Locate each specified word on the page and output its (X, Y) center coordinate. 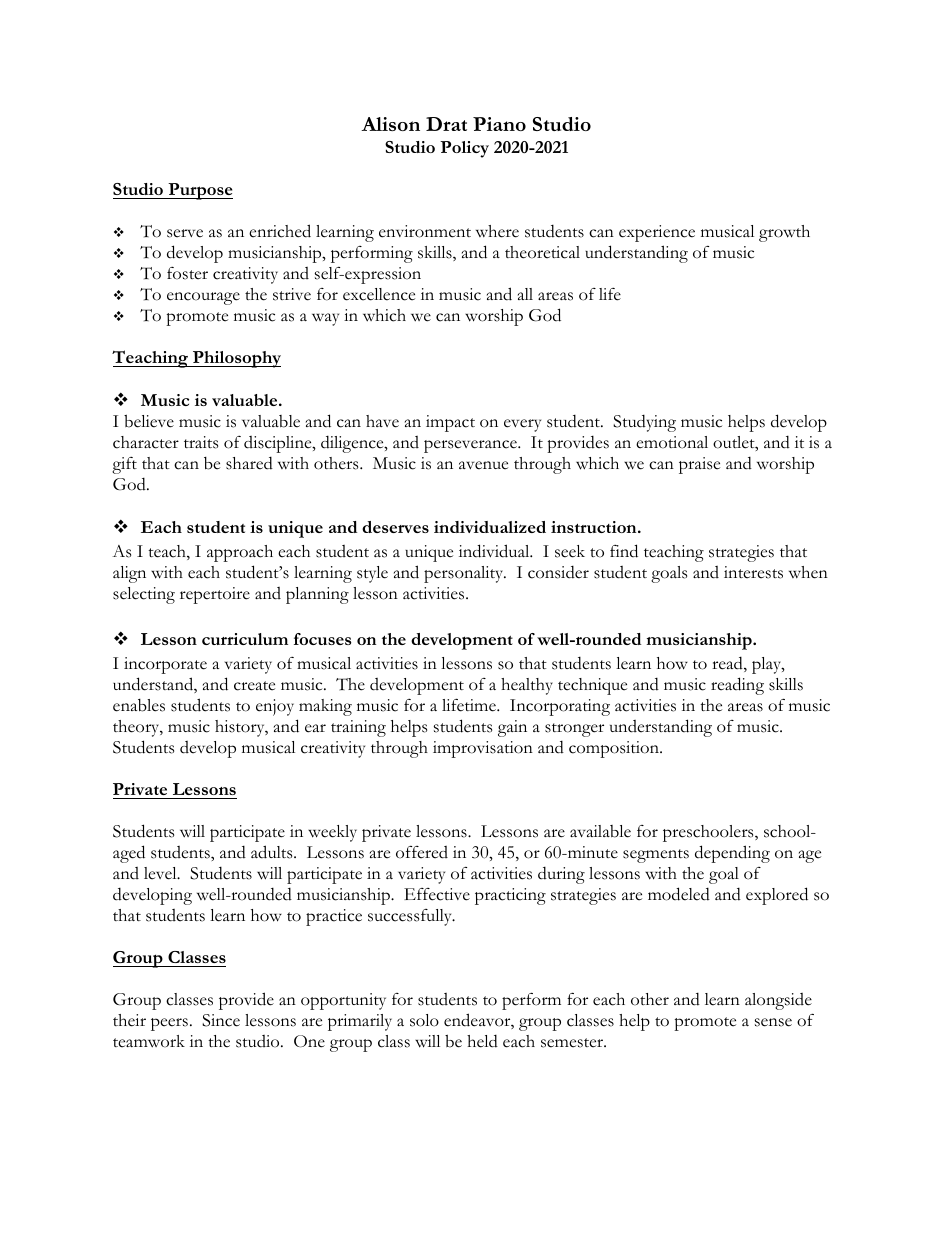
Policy (464, 149)
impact (450, 423)
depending (732, 854)
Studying (644, 423)
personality (465, 574)
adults (273, 852)
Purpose (199, 191)
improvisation (483, 749)
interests (753, 572)
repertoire (215, 595)
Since (221, 1020)
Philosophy (236, 359)
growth (784, 233)
